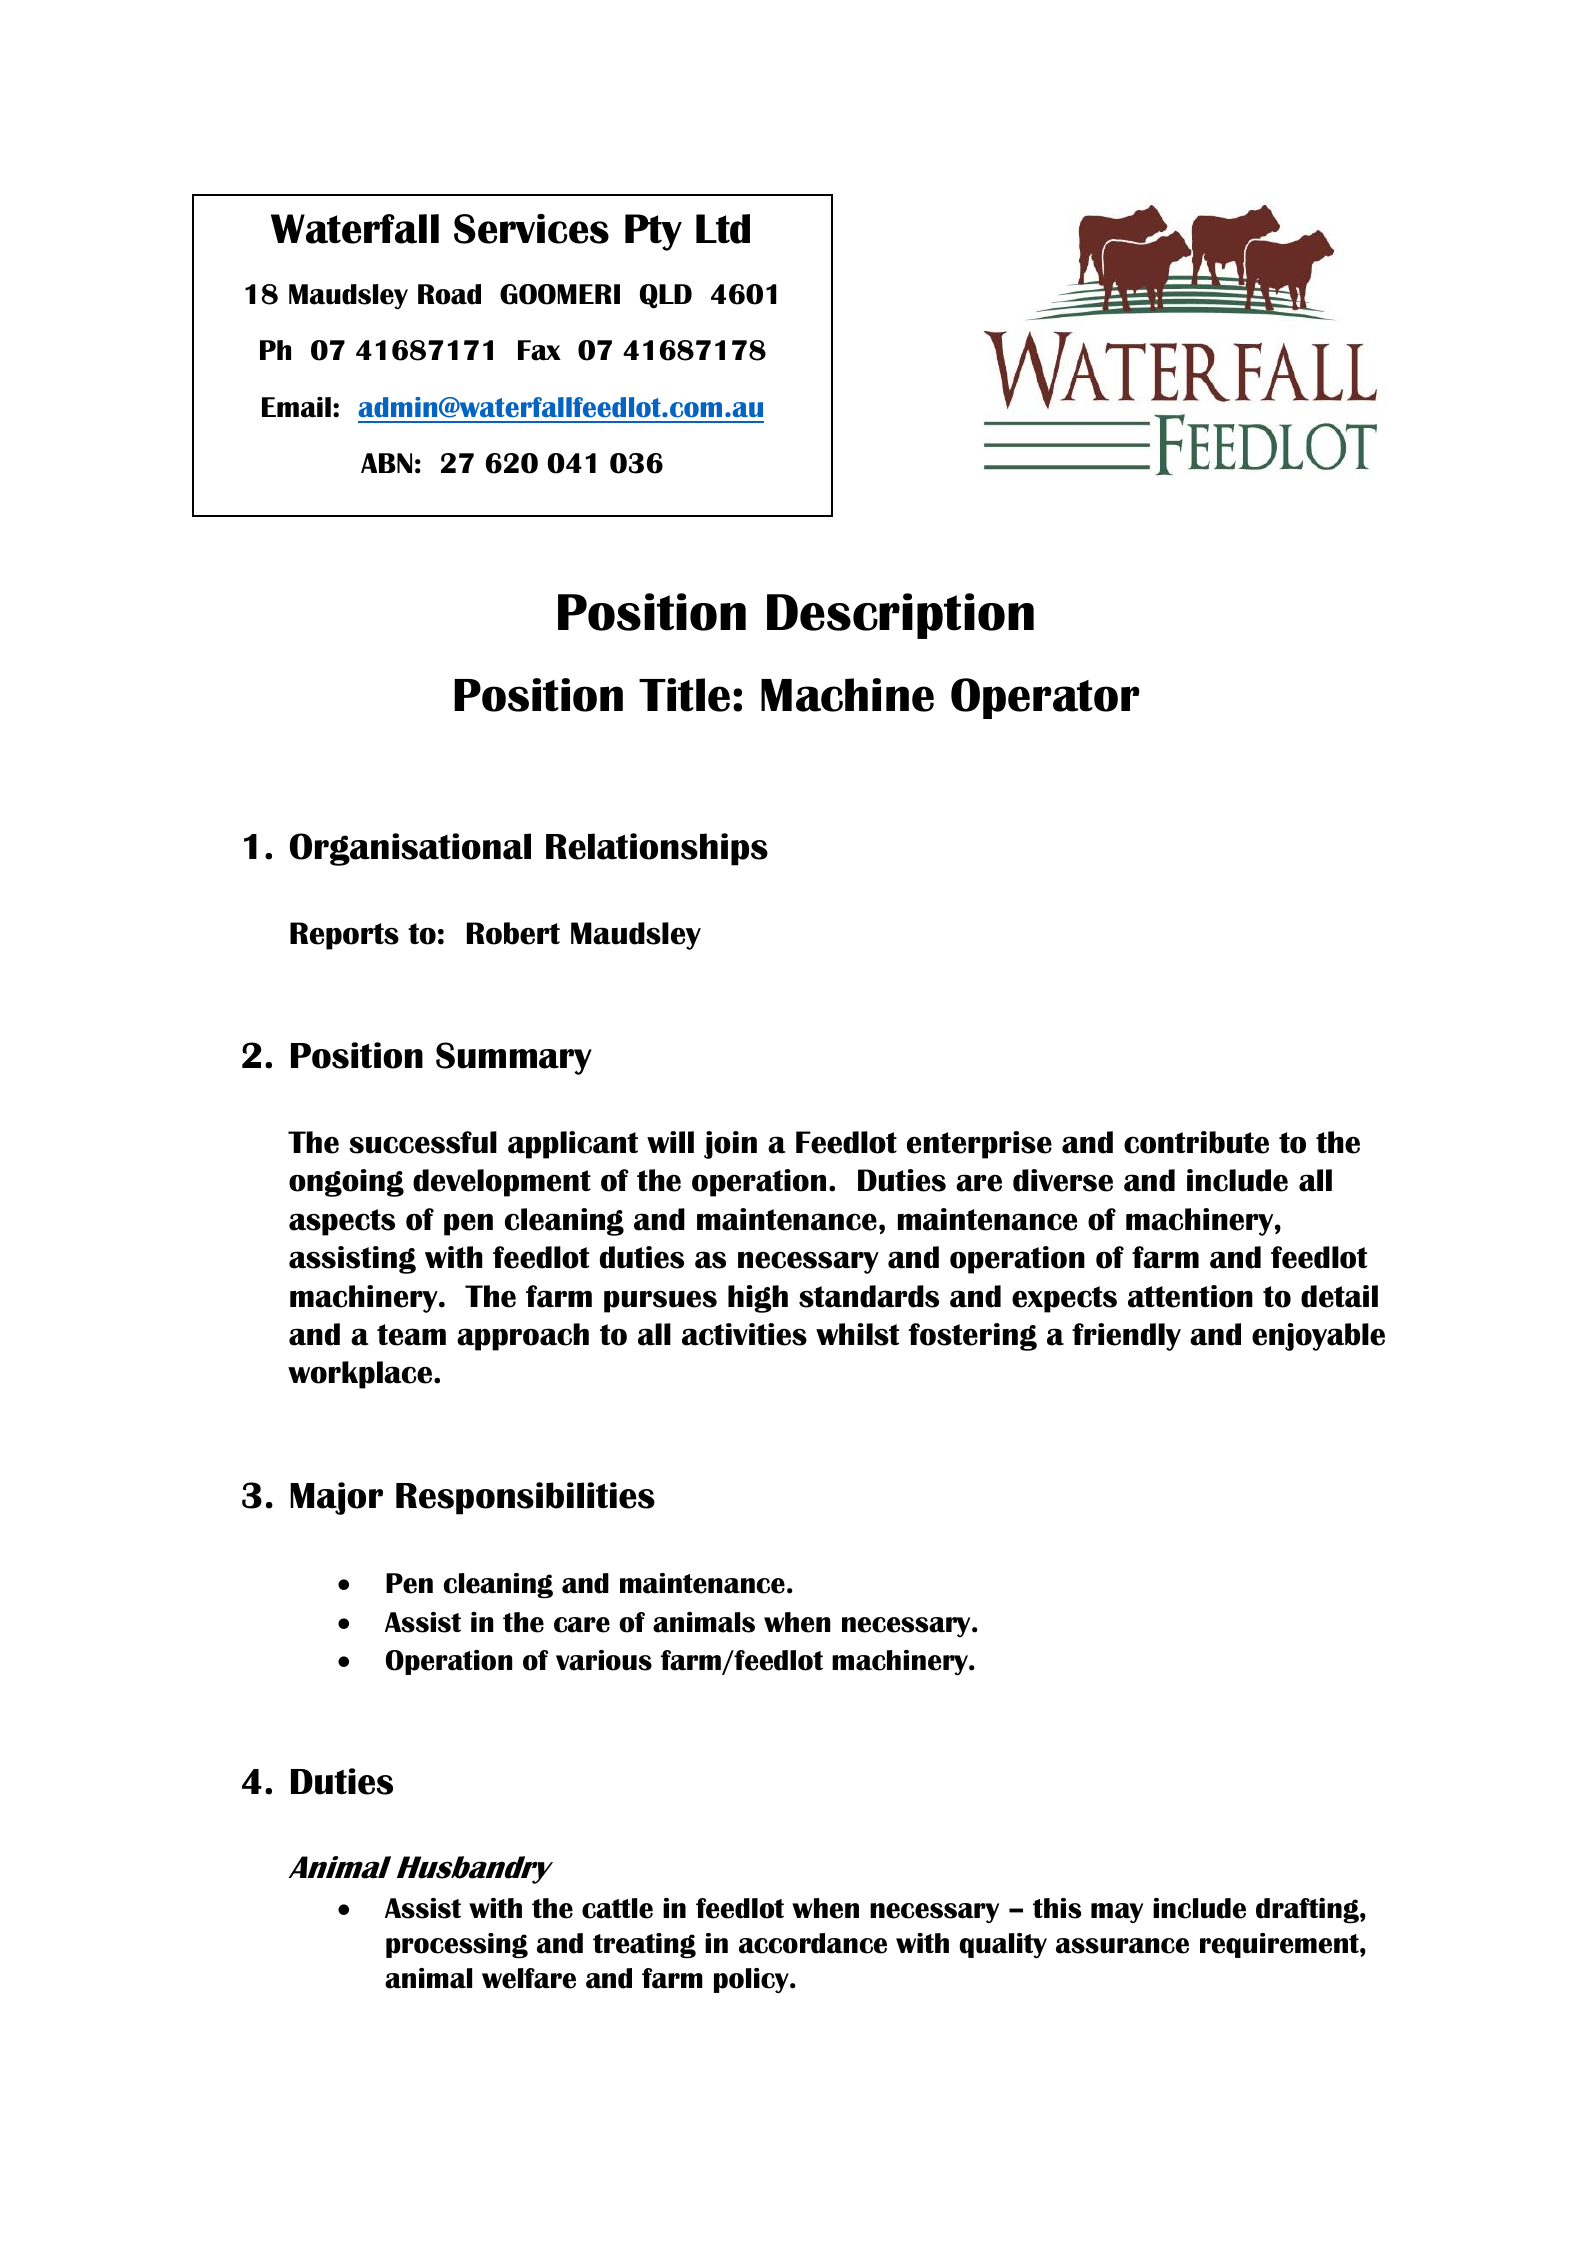 The height and width of the page is (2252, 1592). I want to click on processing, so click(457, 1946).
